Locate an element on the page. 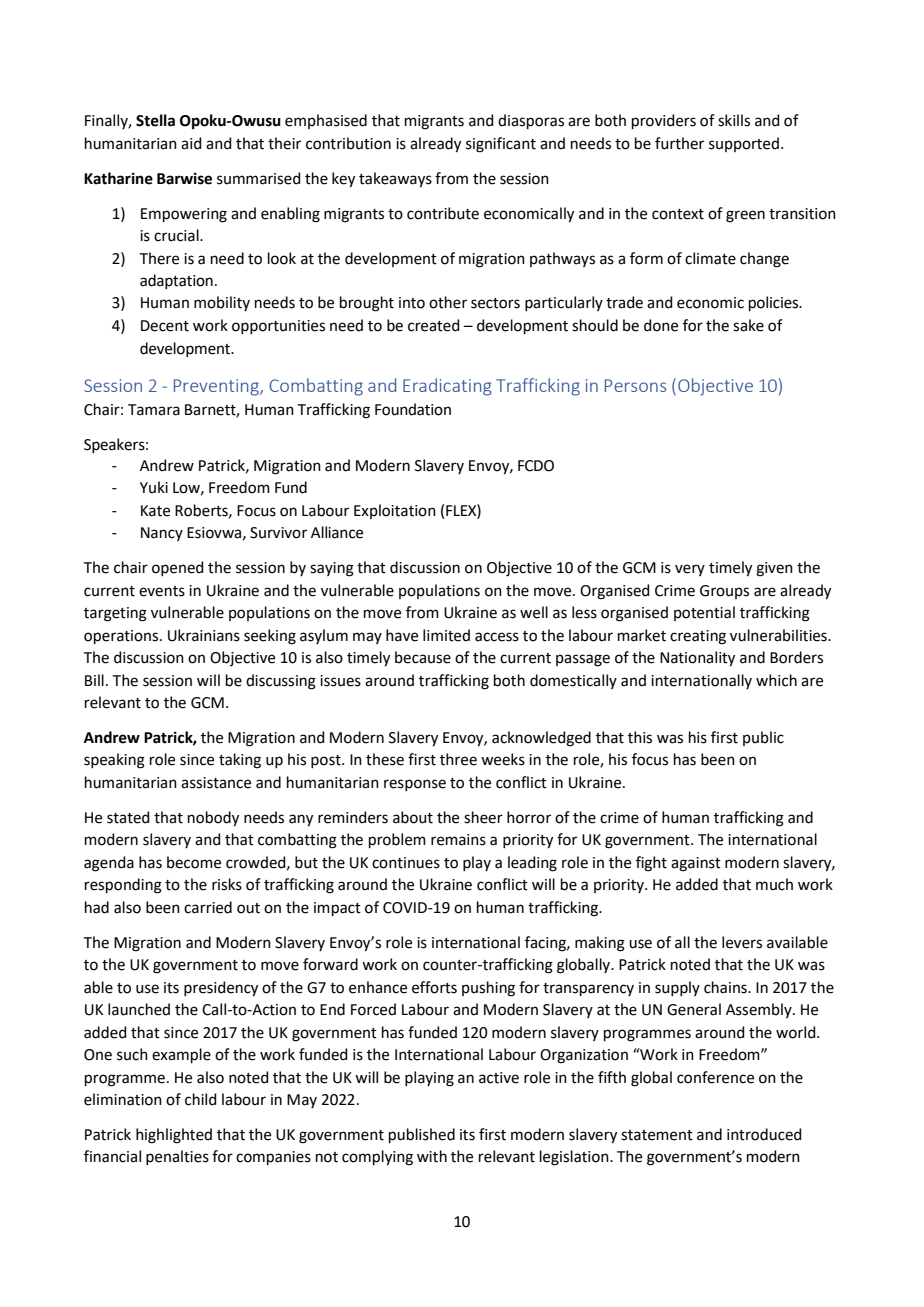 The width and height of the document is (924, 1307). highlighted is located at coordinates (174, 1136).
